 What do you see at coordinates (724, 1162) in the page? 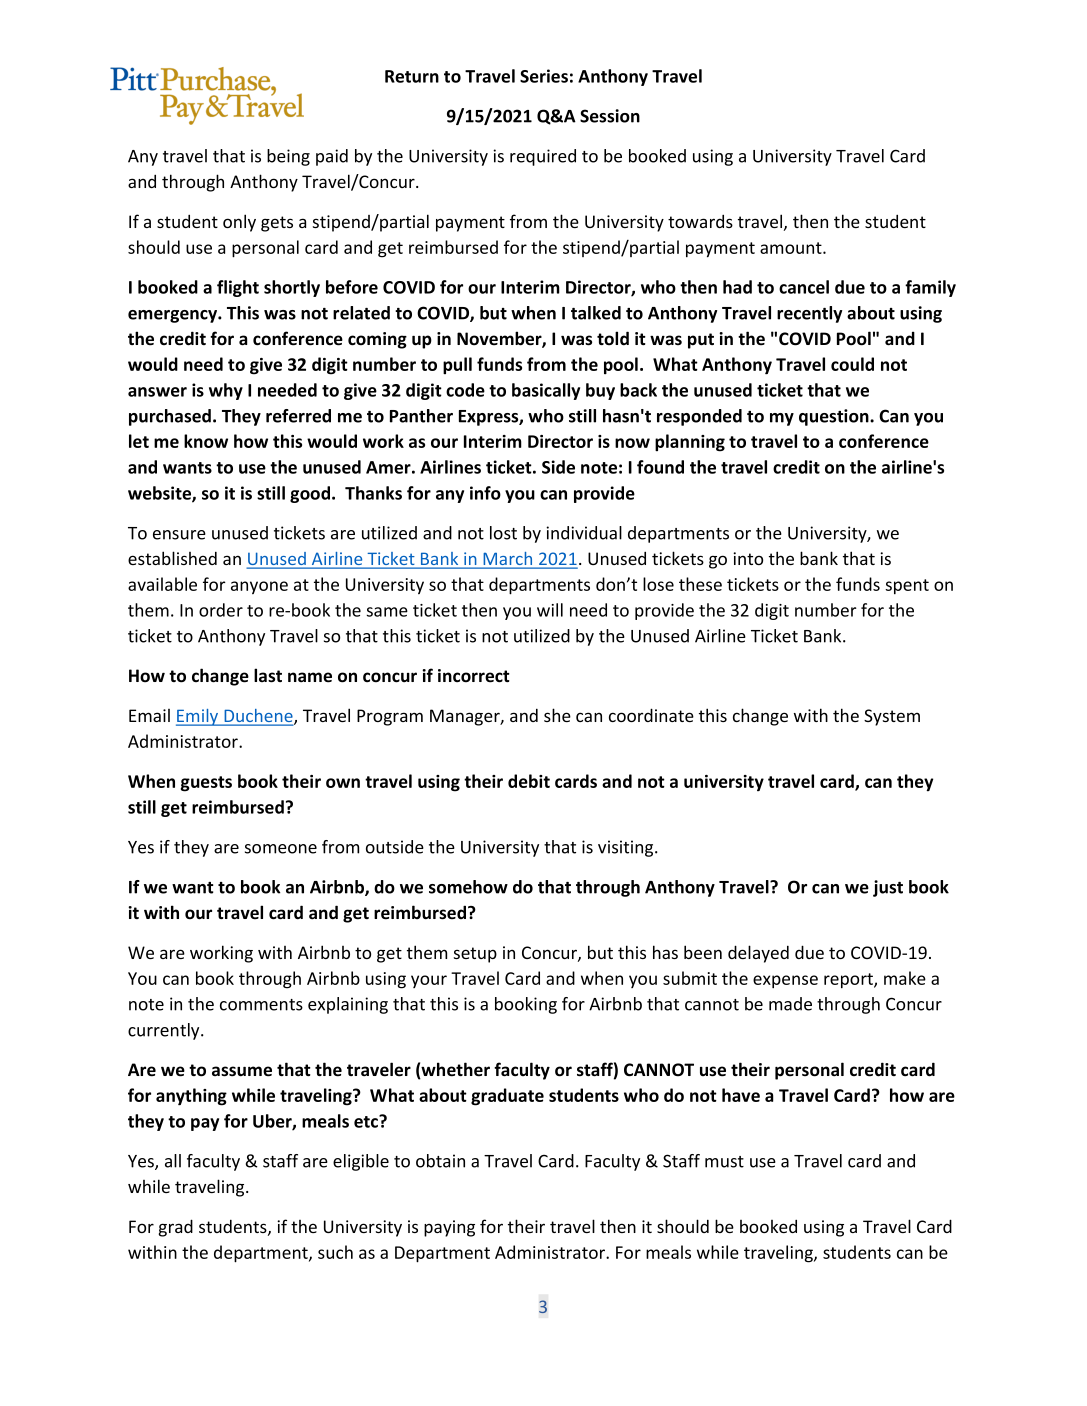
I see `must` at bounding box center [724, 1162].
